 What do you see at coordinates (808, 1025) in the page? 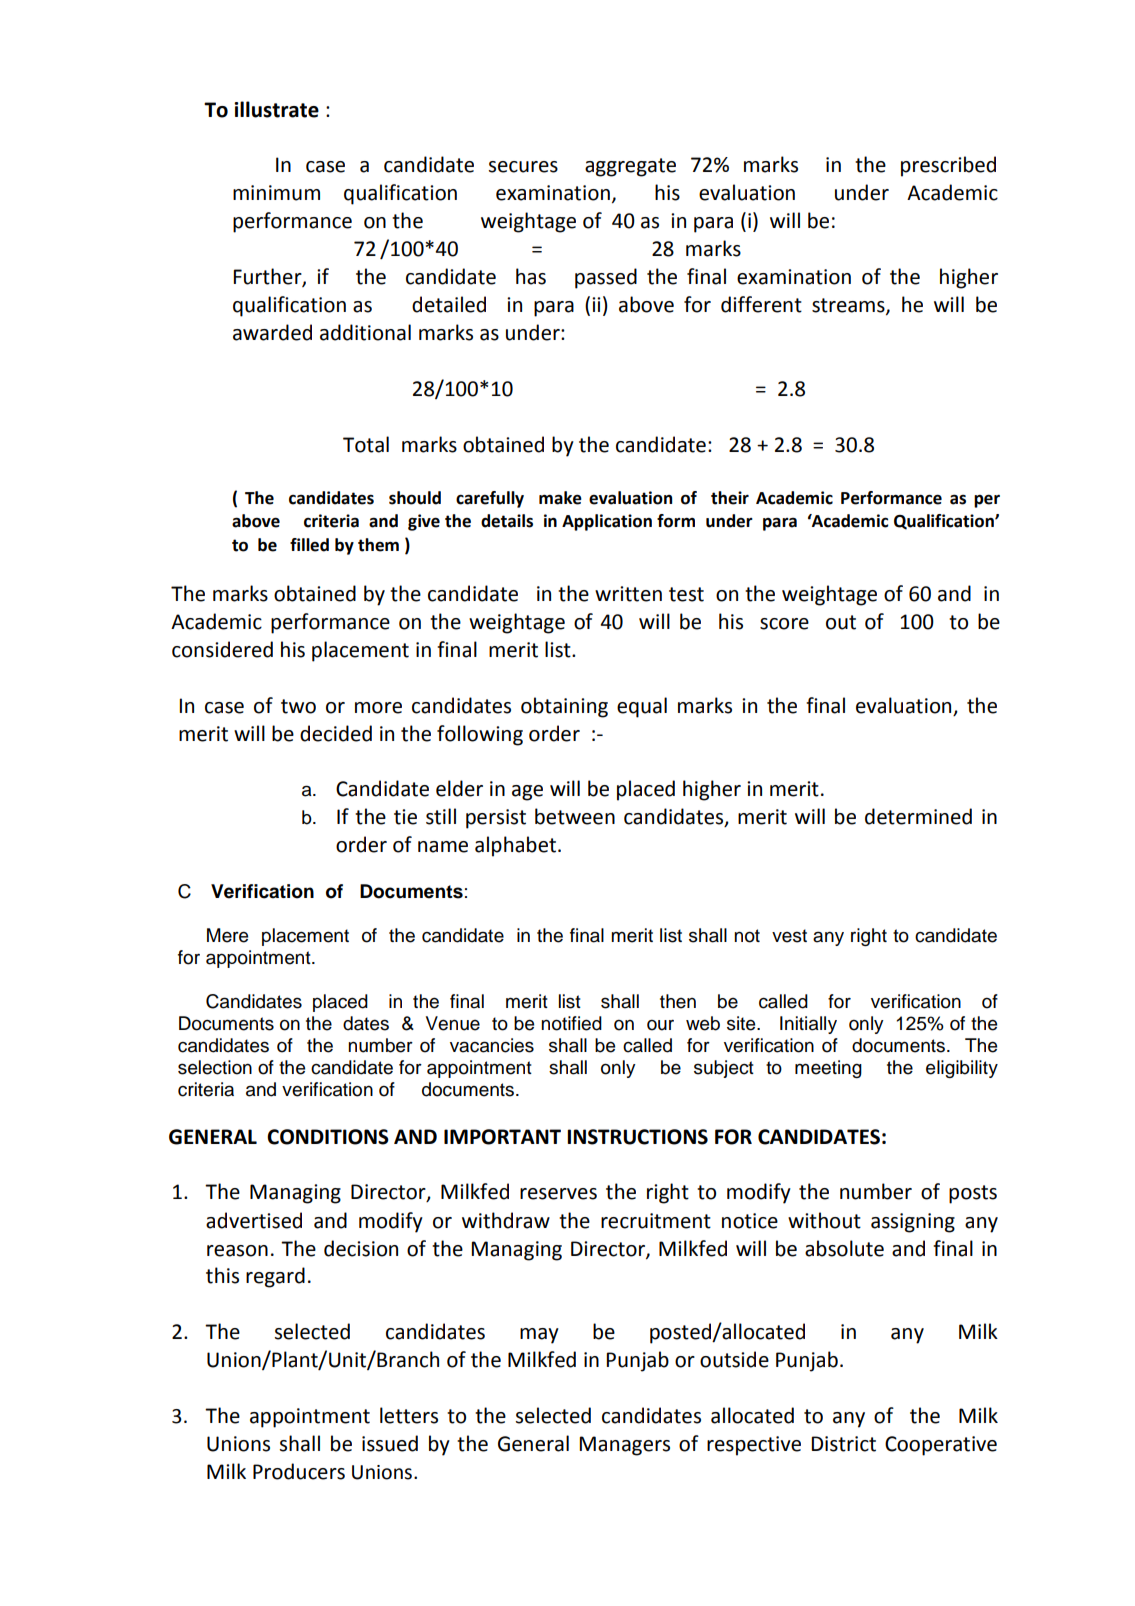
I see `Initially` at bounding box center [808, 1025].
